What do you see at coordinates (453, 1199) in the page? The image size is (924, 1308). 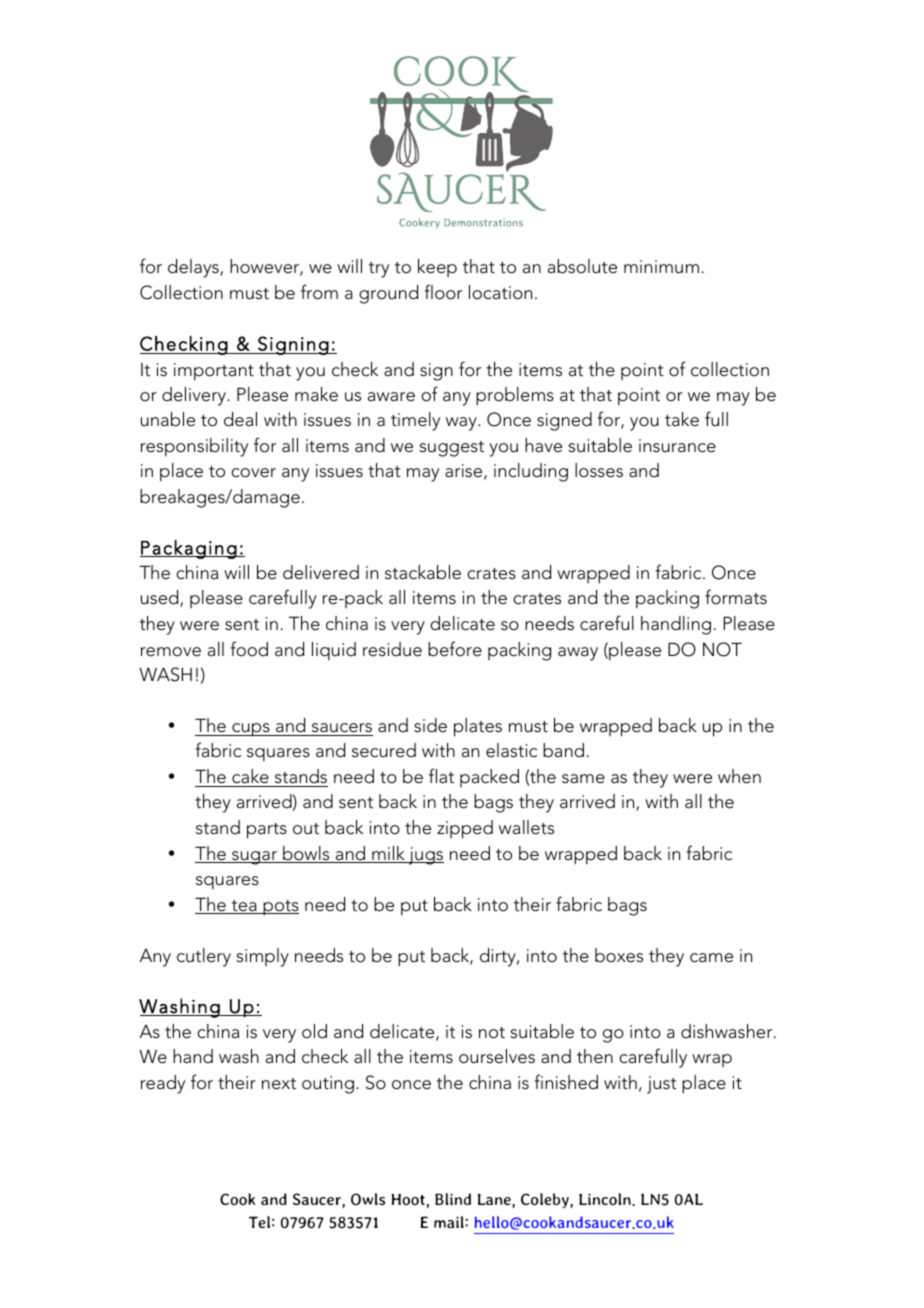 I see `Blind` at bounding box center [453, 1199].
